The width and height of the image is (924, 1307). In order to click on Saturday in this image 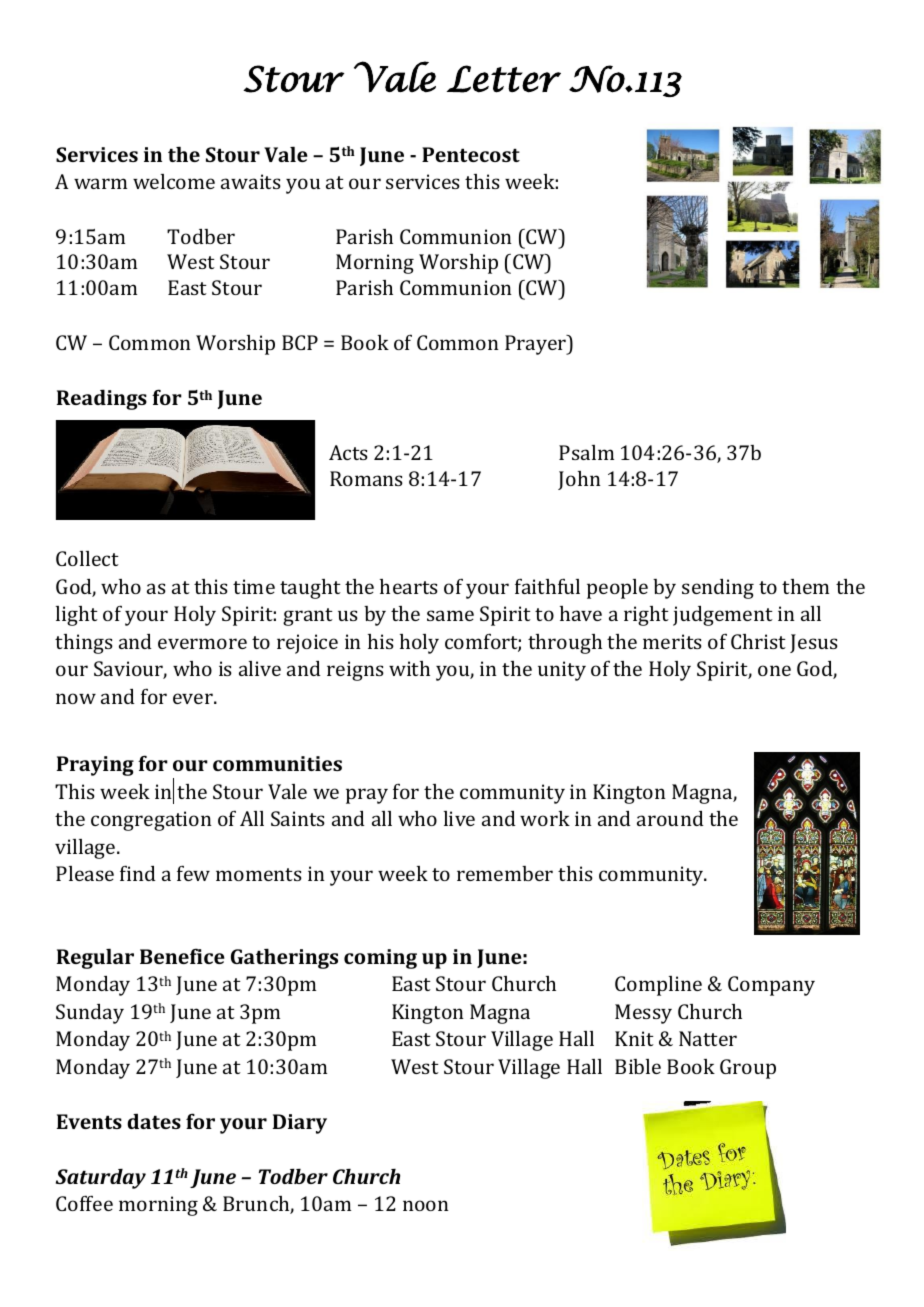, I will do `click(101, 1178)`.
